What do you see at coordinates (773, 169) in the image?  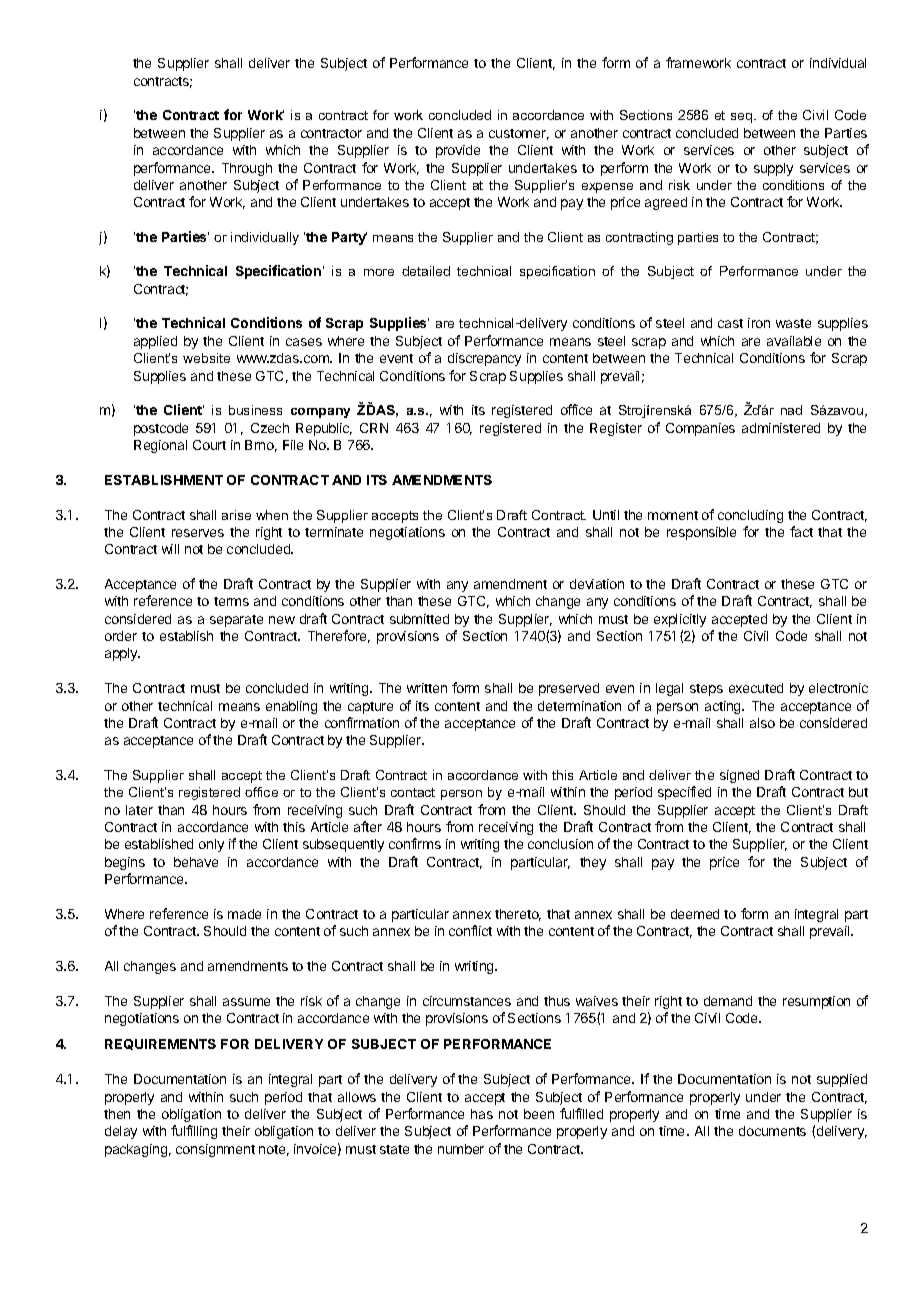 I see `supply` at bounding box center [773, 169].
